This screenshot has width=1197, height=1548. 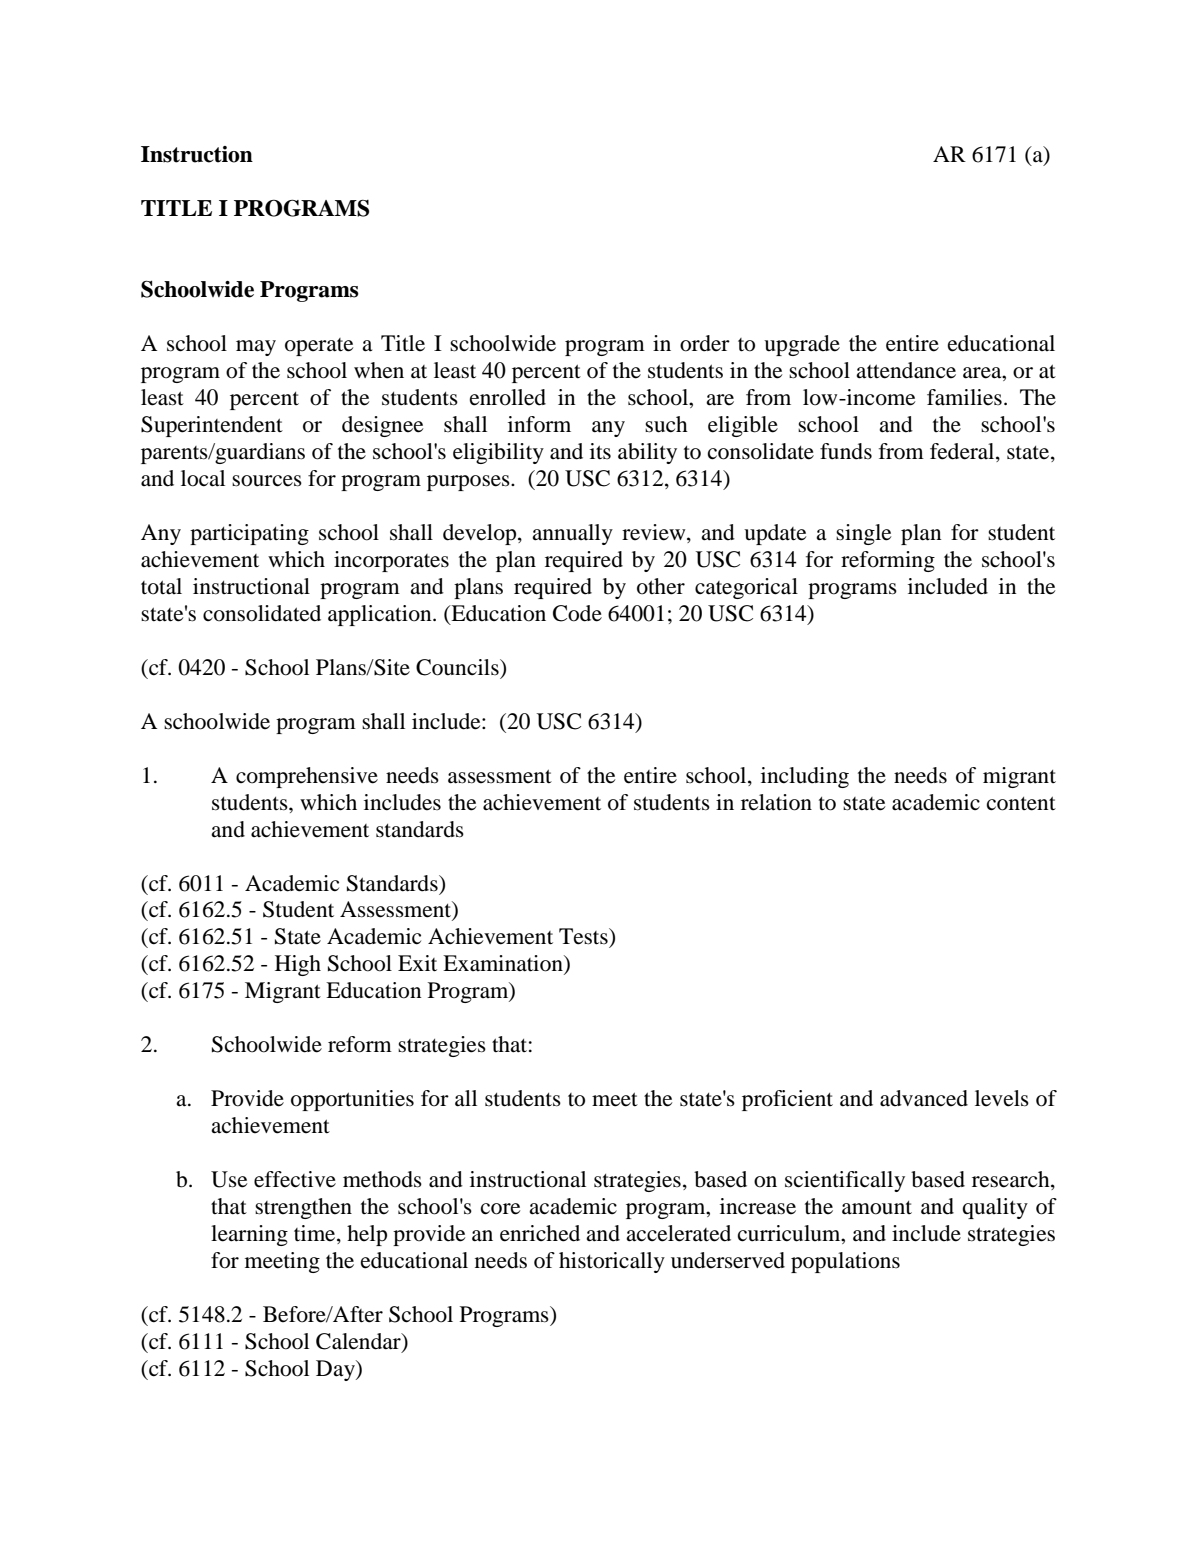 What do you see at coordinates (307, 777) in the screenshot?
I see `comprehensive` at bounding box center [307, 777].
